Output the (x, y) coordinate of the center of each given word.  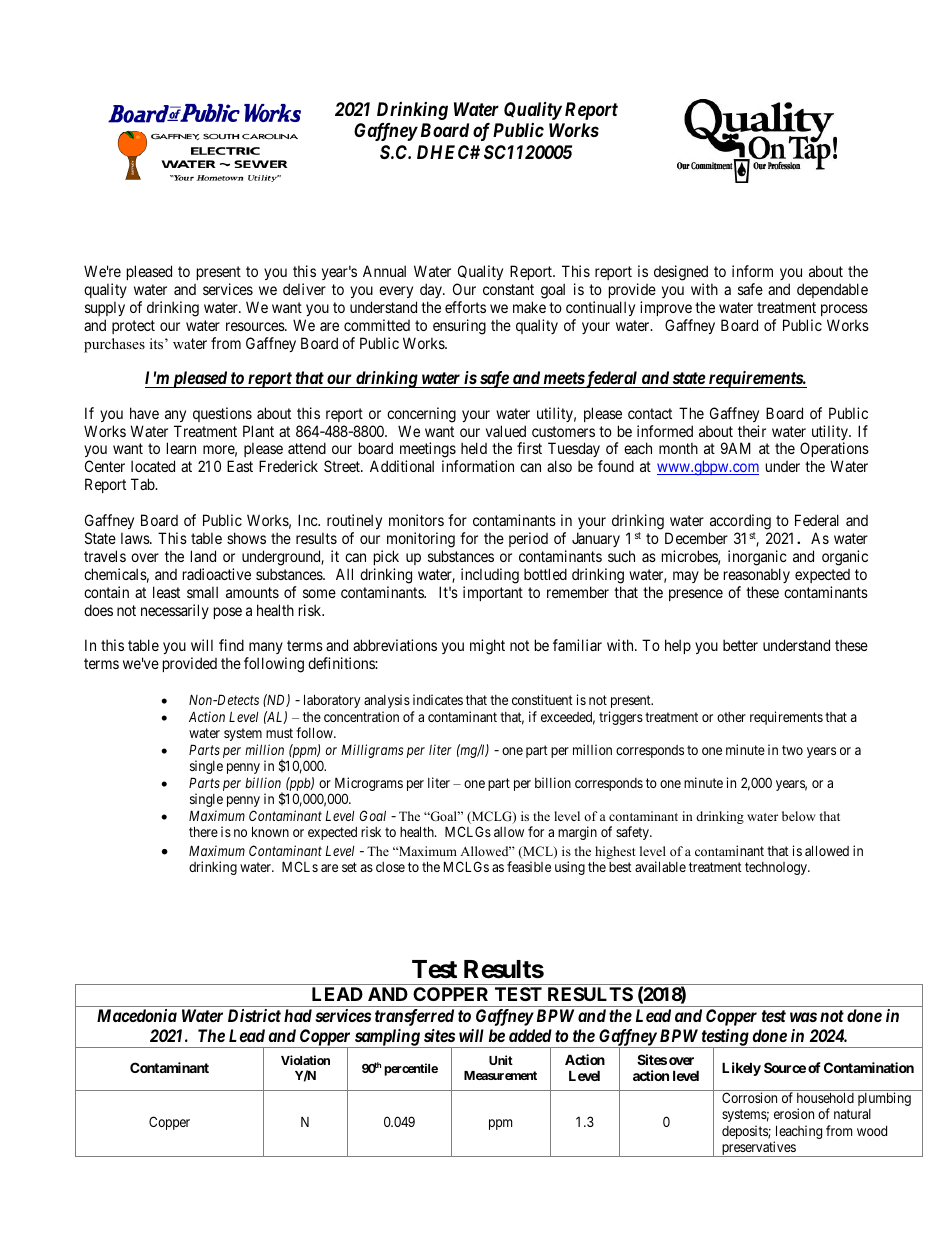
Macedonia (137, 1015)
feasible (529, 866)
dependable (832, 290)
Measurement (500, 1075)
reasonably (757, 575)
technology (777, 868)
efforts (465, 307)
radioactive (217, 574)
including (490, 576)
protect (133, 327)
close (390, 867)
